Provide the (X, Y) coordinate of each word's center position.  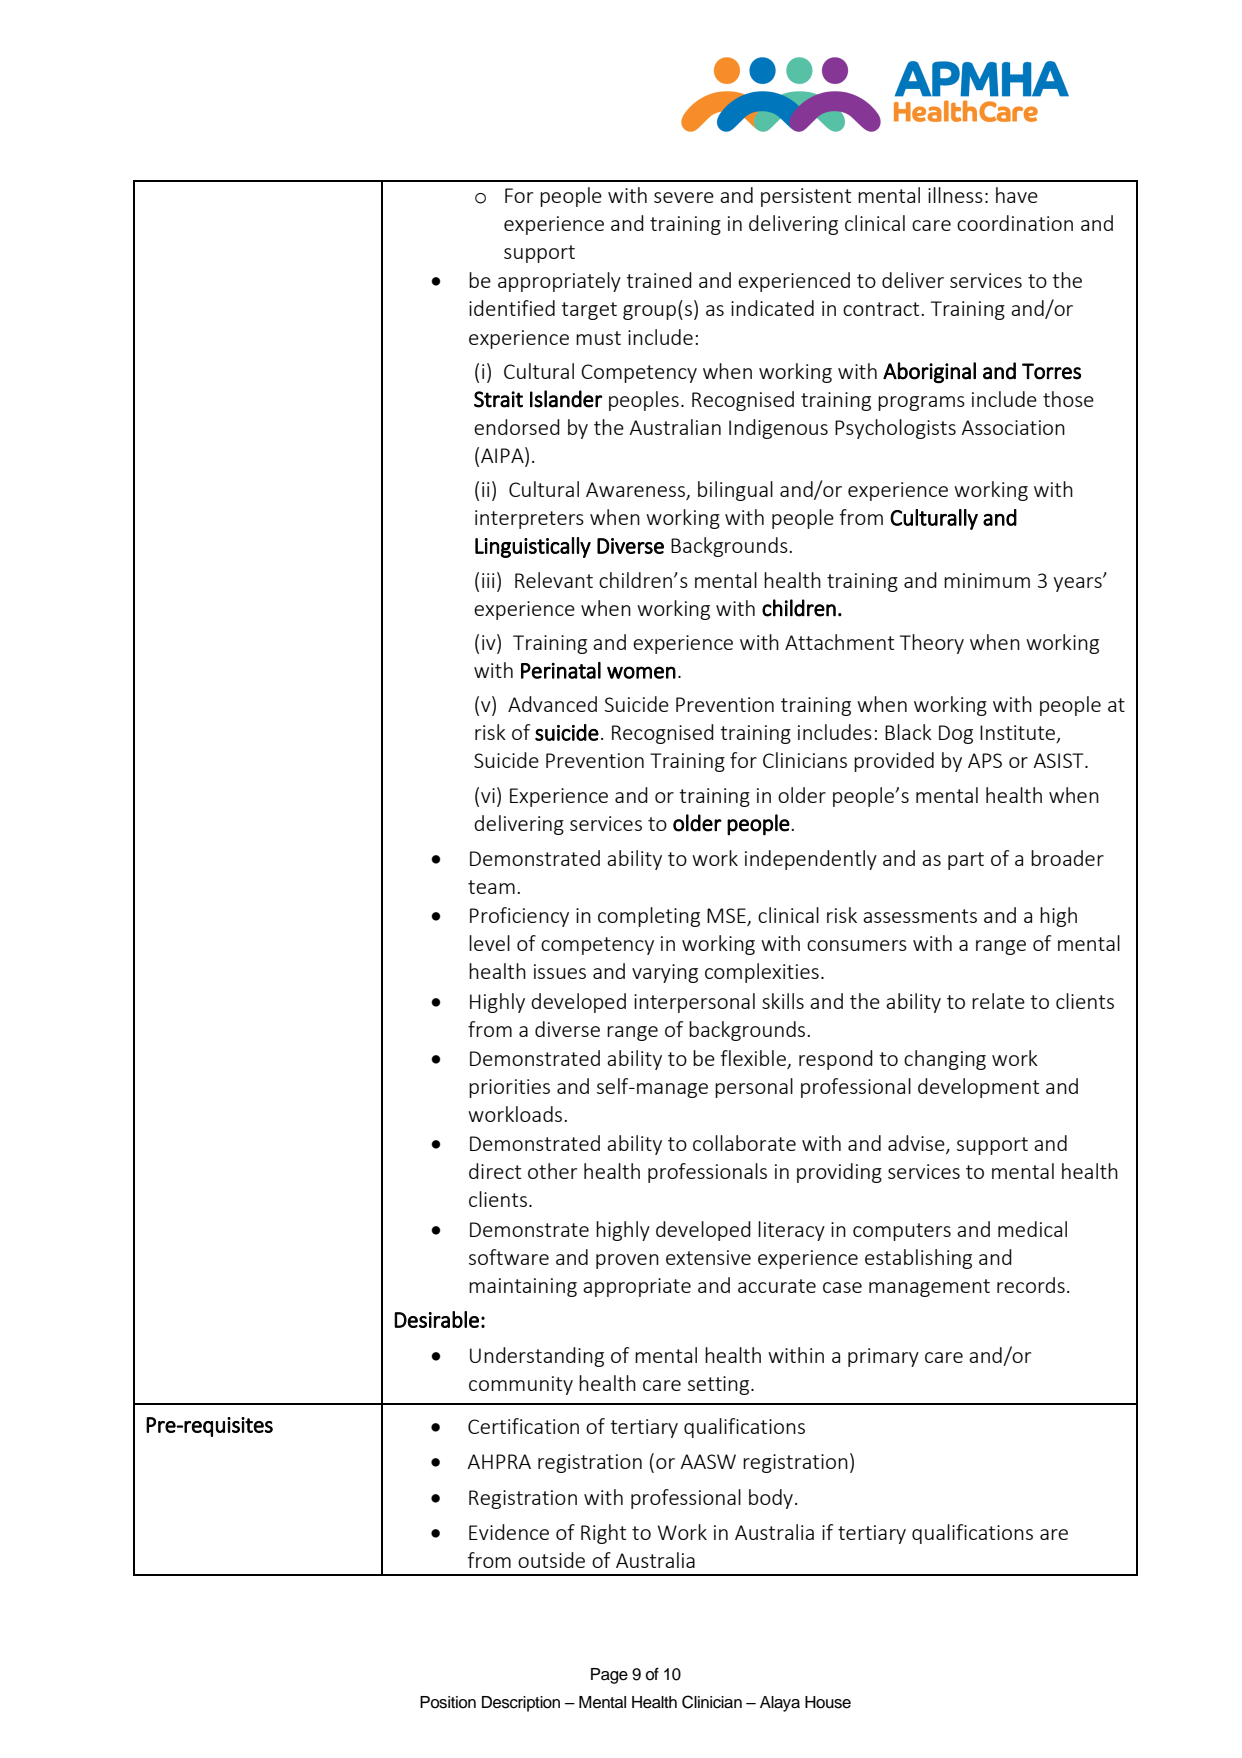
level (489, 943)
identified (512, 308)
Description (521, 1704)
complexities (762, 973)
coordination (1015, 223)
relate (998, 1001)
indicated (772, 308)
